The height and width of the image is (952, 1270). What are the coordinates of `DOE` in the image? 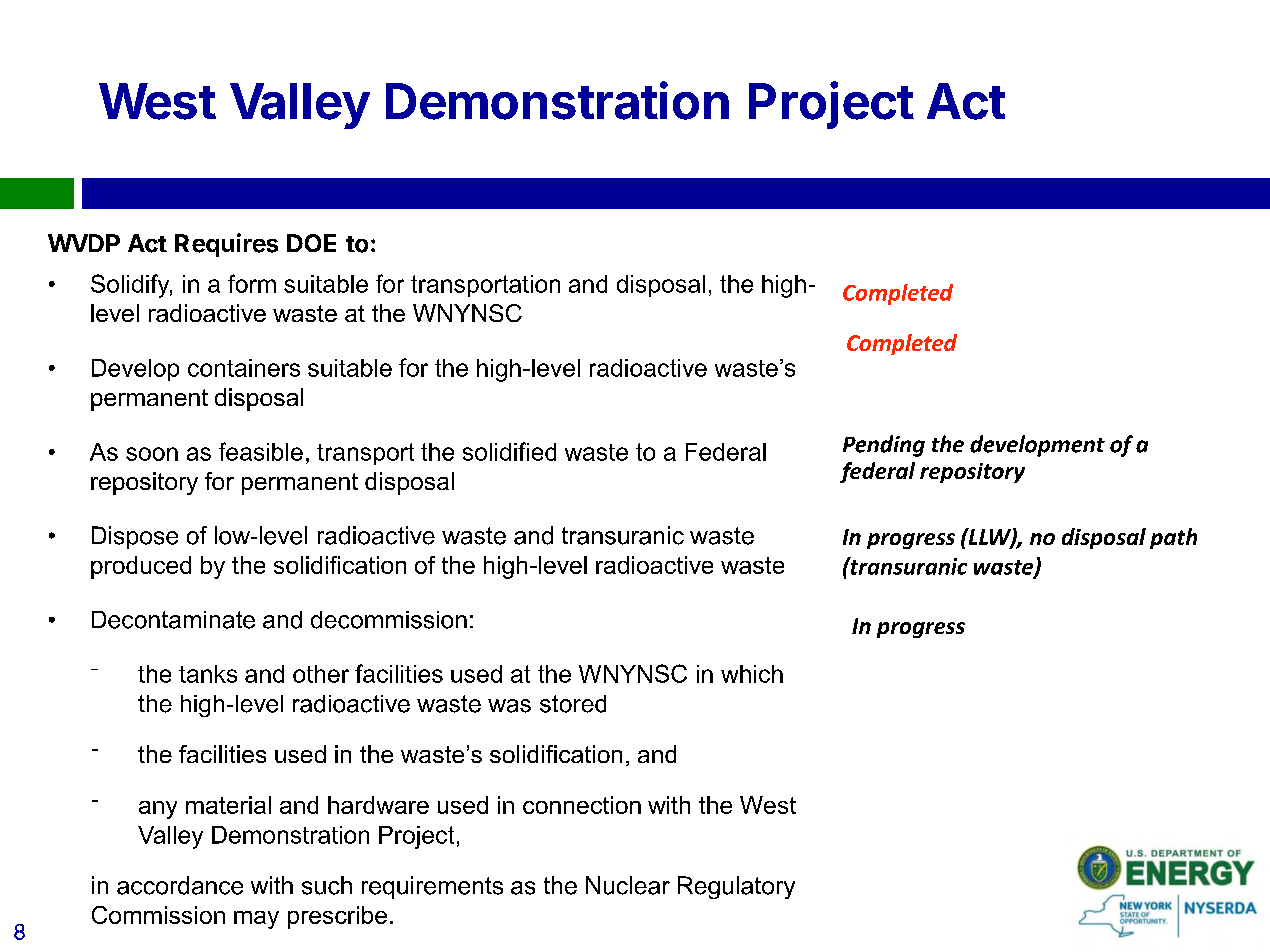 It's located at (311, 243).
